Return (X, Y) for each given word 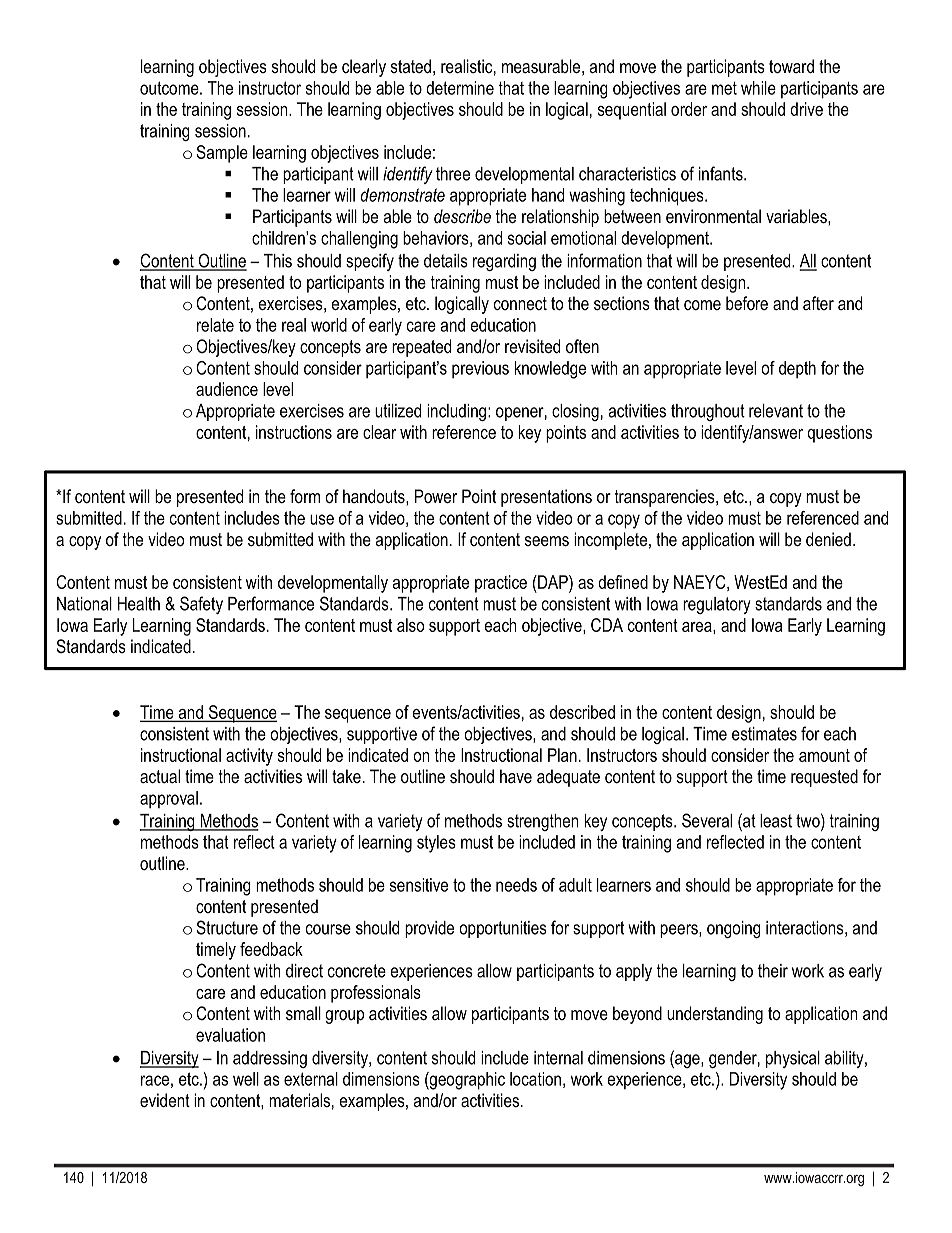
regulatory (717, 605)
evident (165, 1100)
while (758, 88)
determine (460, 88)
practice (501, 584)
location (535, 1079)
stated (411, 66)
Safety (201, 605)
